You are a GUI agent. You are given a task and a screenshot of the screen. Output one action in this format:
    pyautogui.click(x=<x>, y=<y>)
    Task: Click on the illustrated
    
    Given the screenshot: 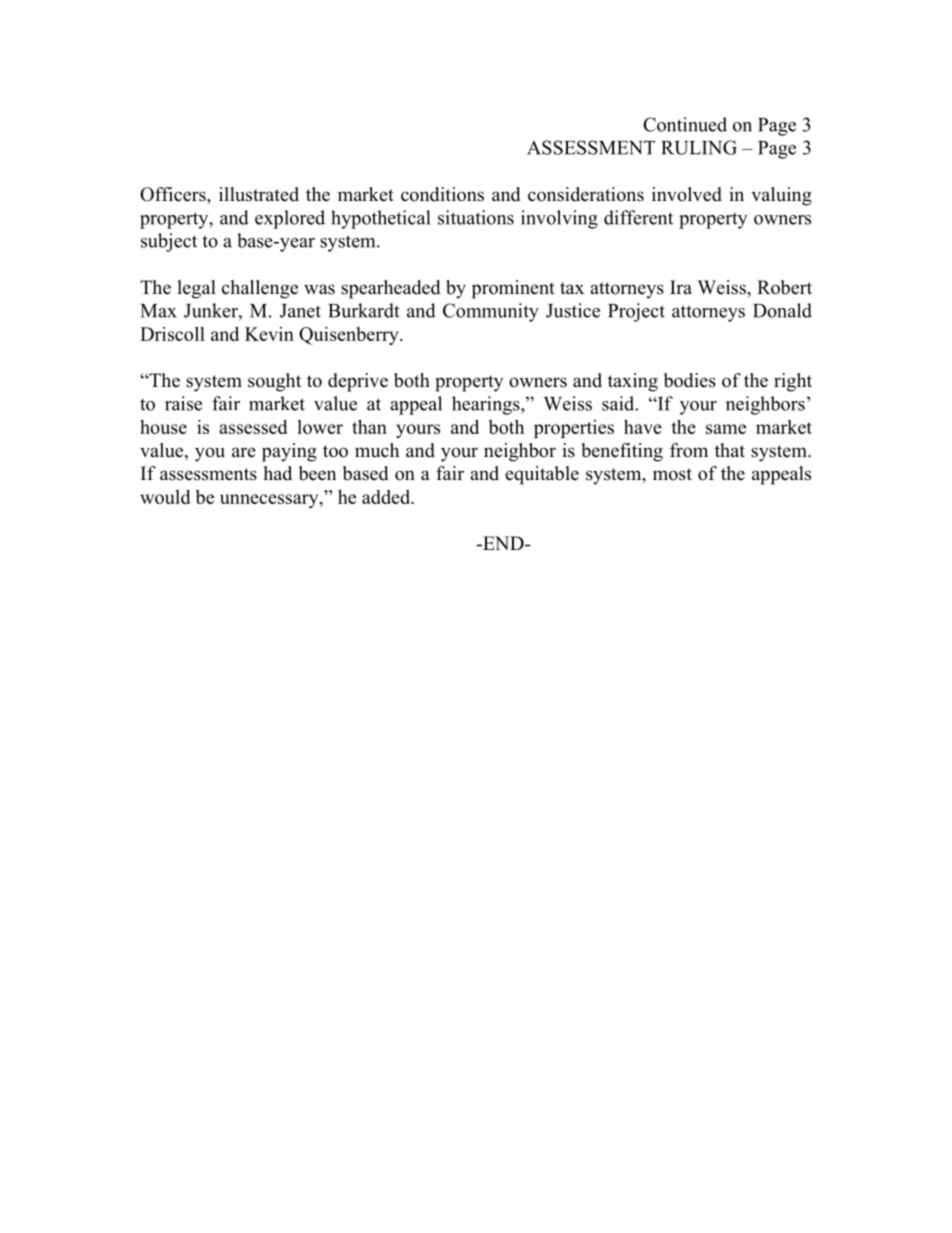 What is the action you would take?
    pyautogui.click(x=259, y=194)
